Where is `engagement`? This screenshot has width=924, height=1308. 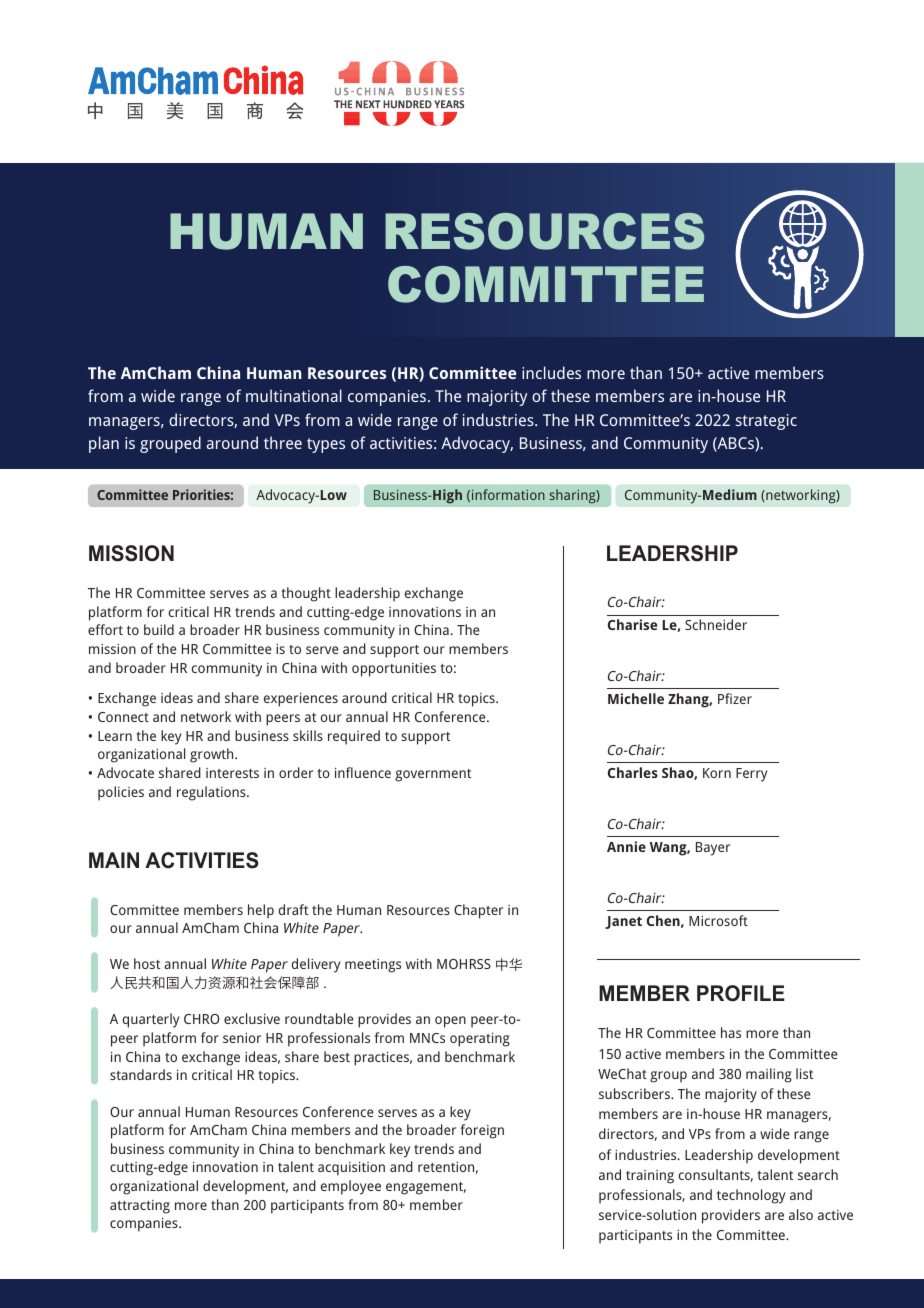 engagement is located at coordinates (426, 1188).
